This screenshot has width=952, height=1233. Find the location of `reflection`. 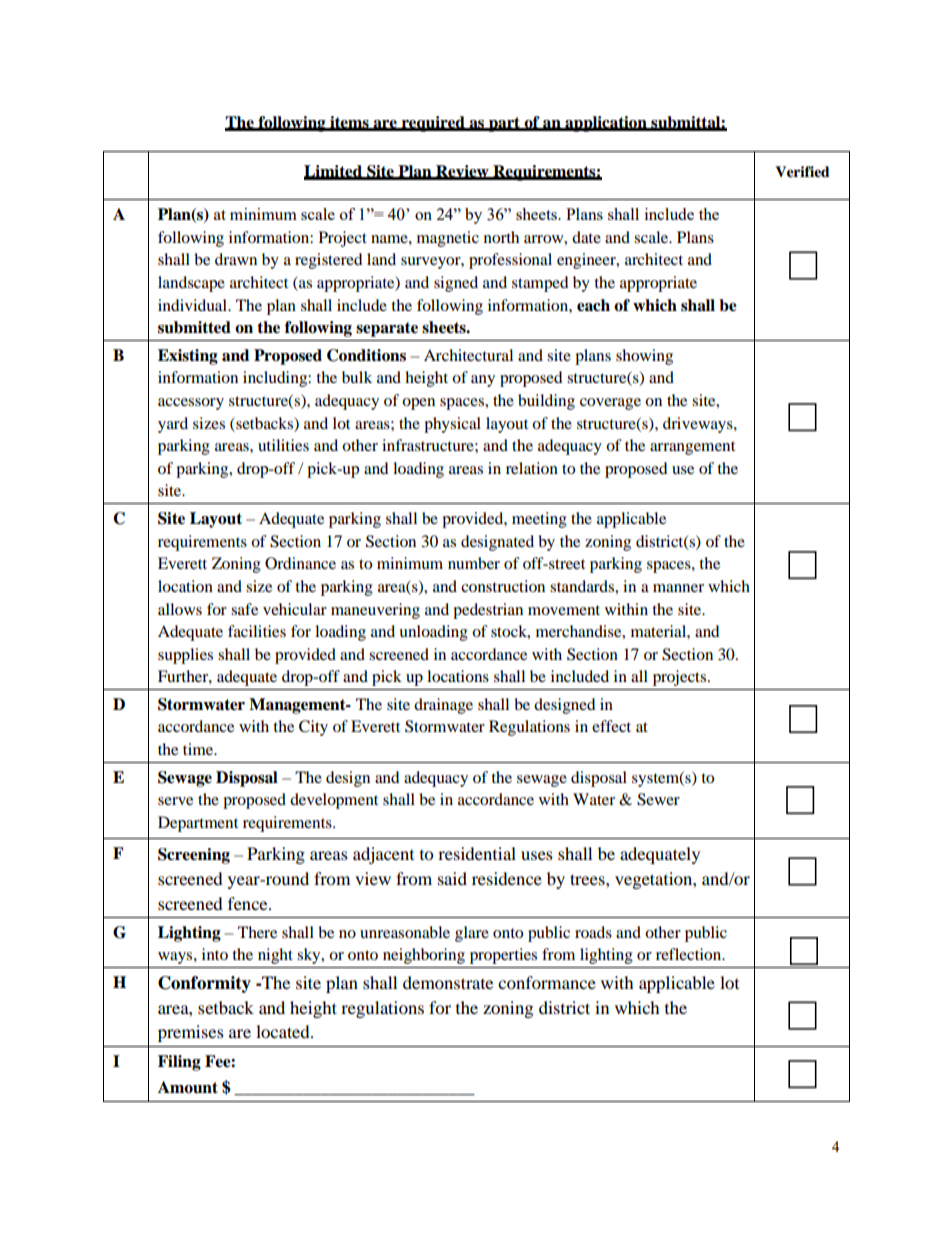

reflection is located at coordinates (690, 954).
